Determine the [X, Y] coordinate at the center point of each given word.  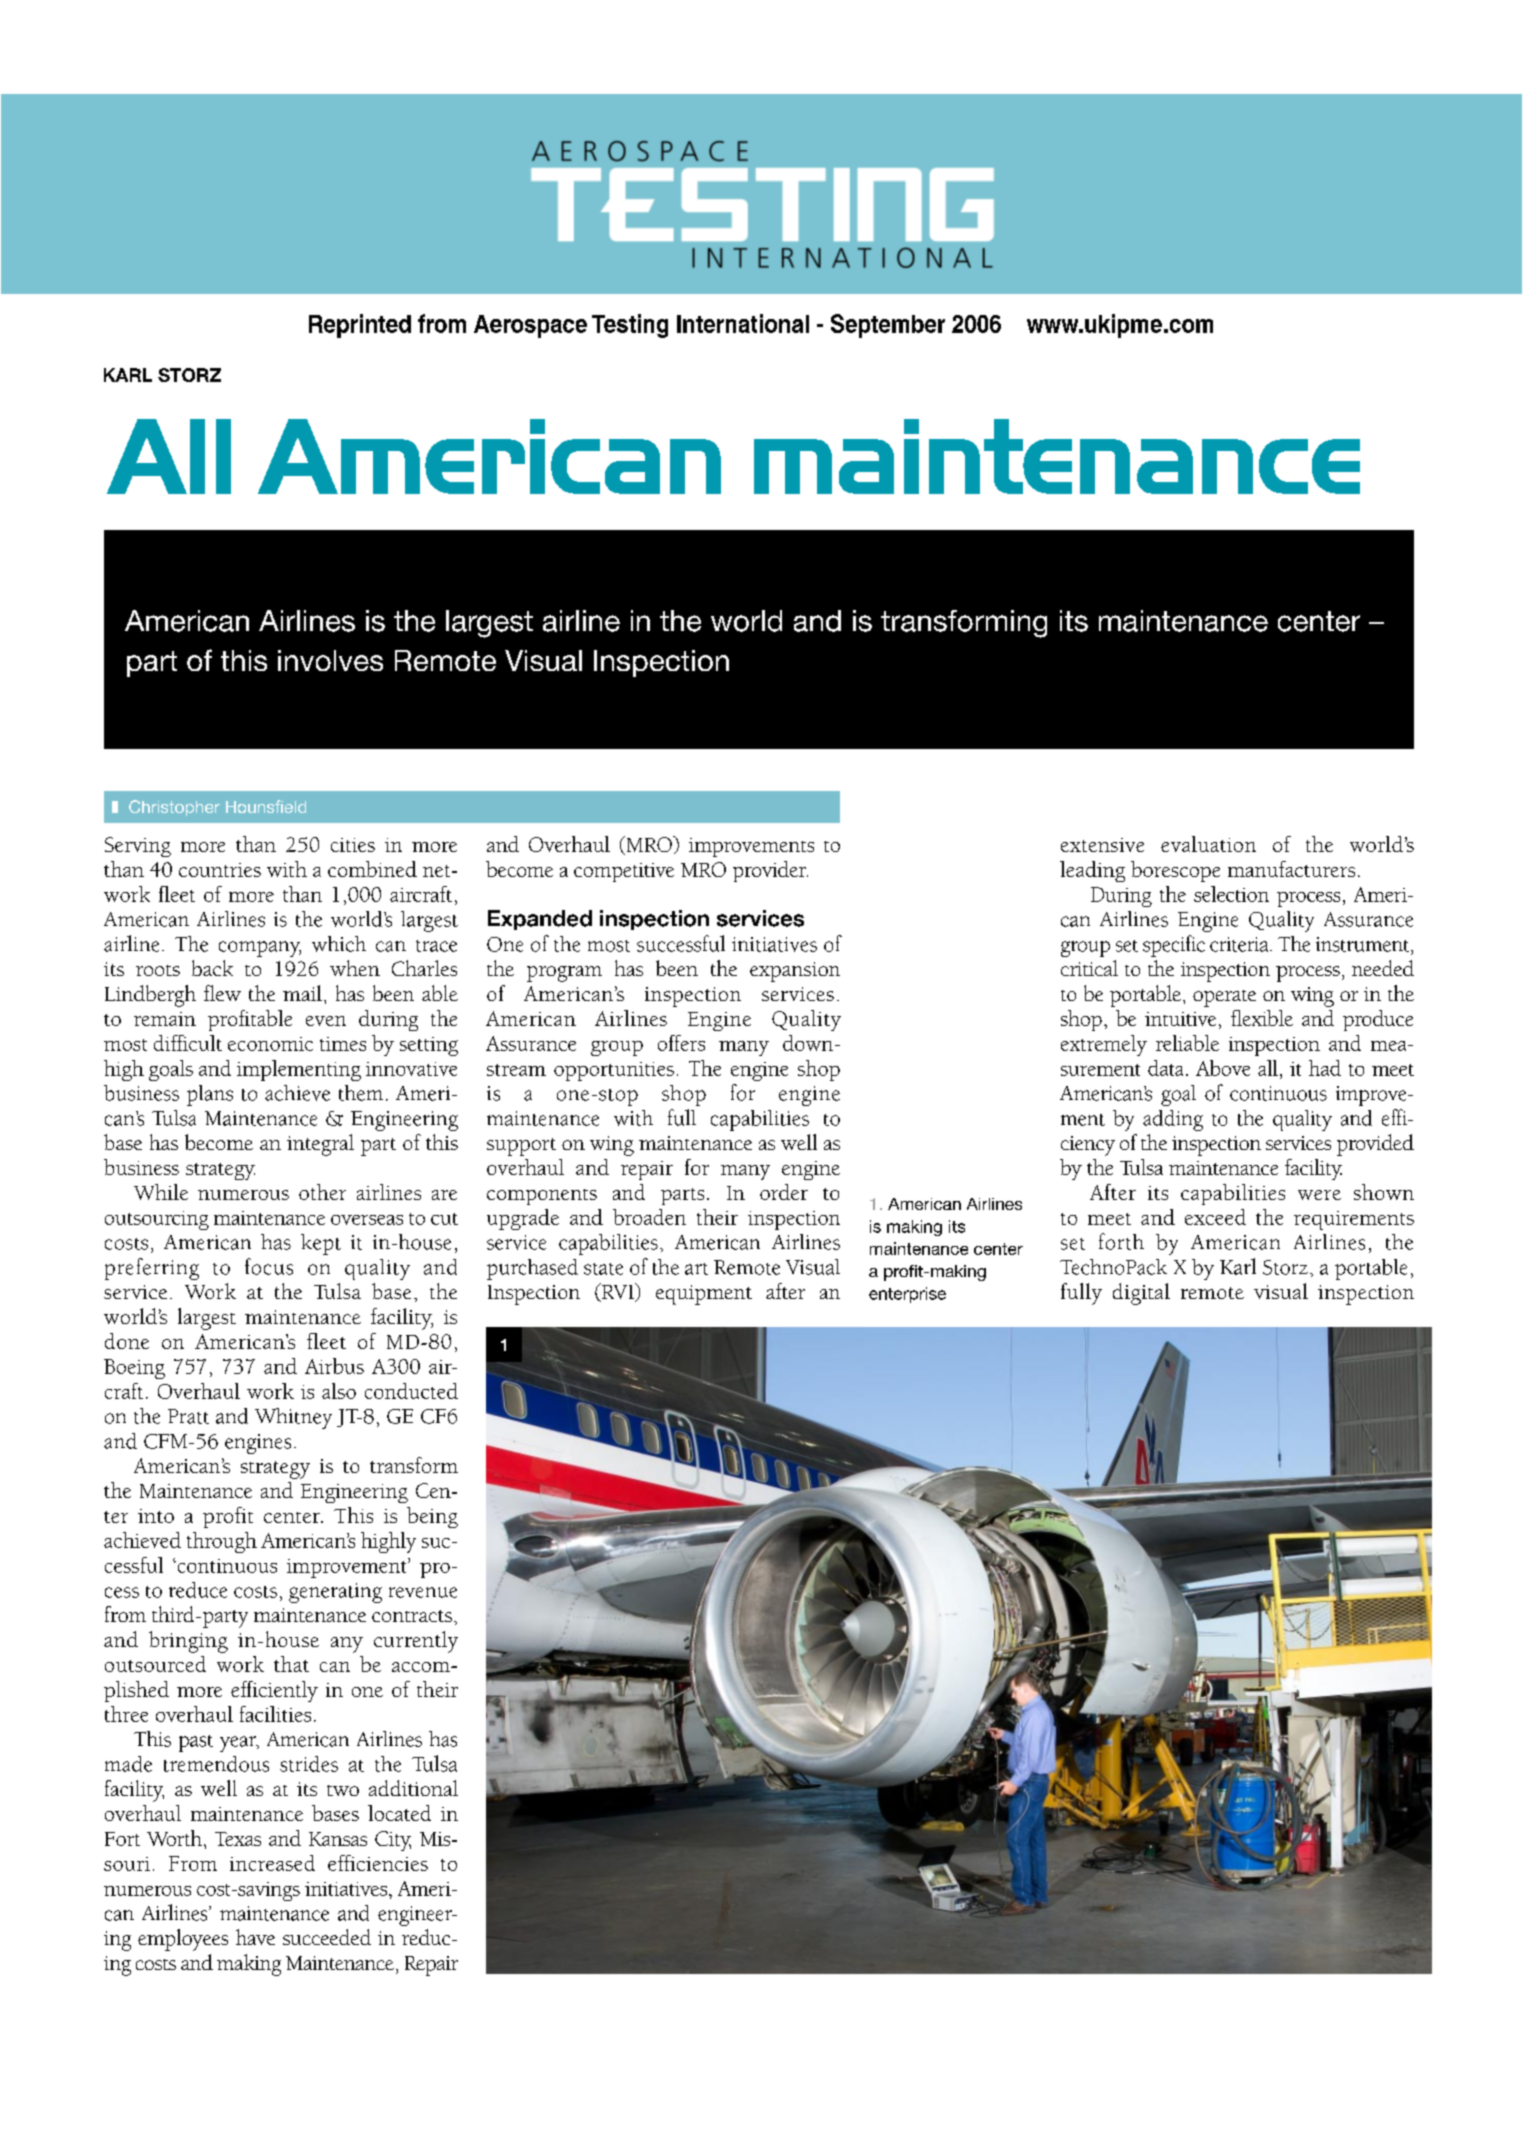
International [743, 323]
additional [413, 1788]
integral [320, 1145]
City [393, 1841]
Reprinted [360, 326]
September [888, 326]
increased [272, 1863]
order [784, 1192]
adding [1173, 1120]
